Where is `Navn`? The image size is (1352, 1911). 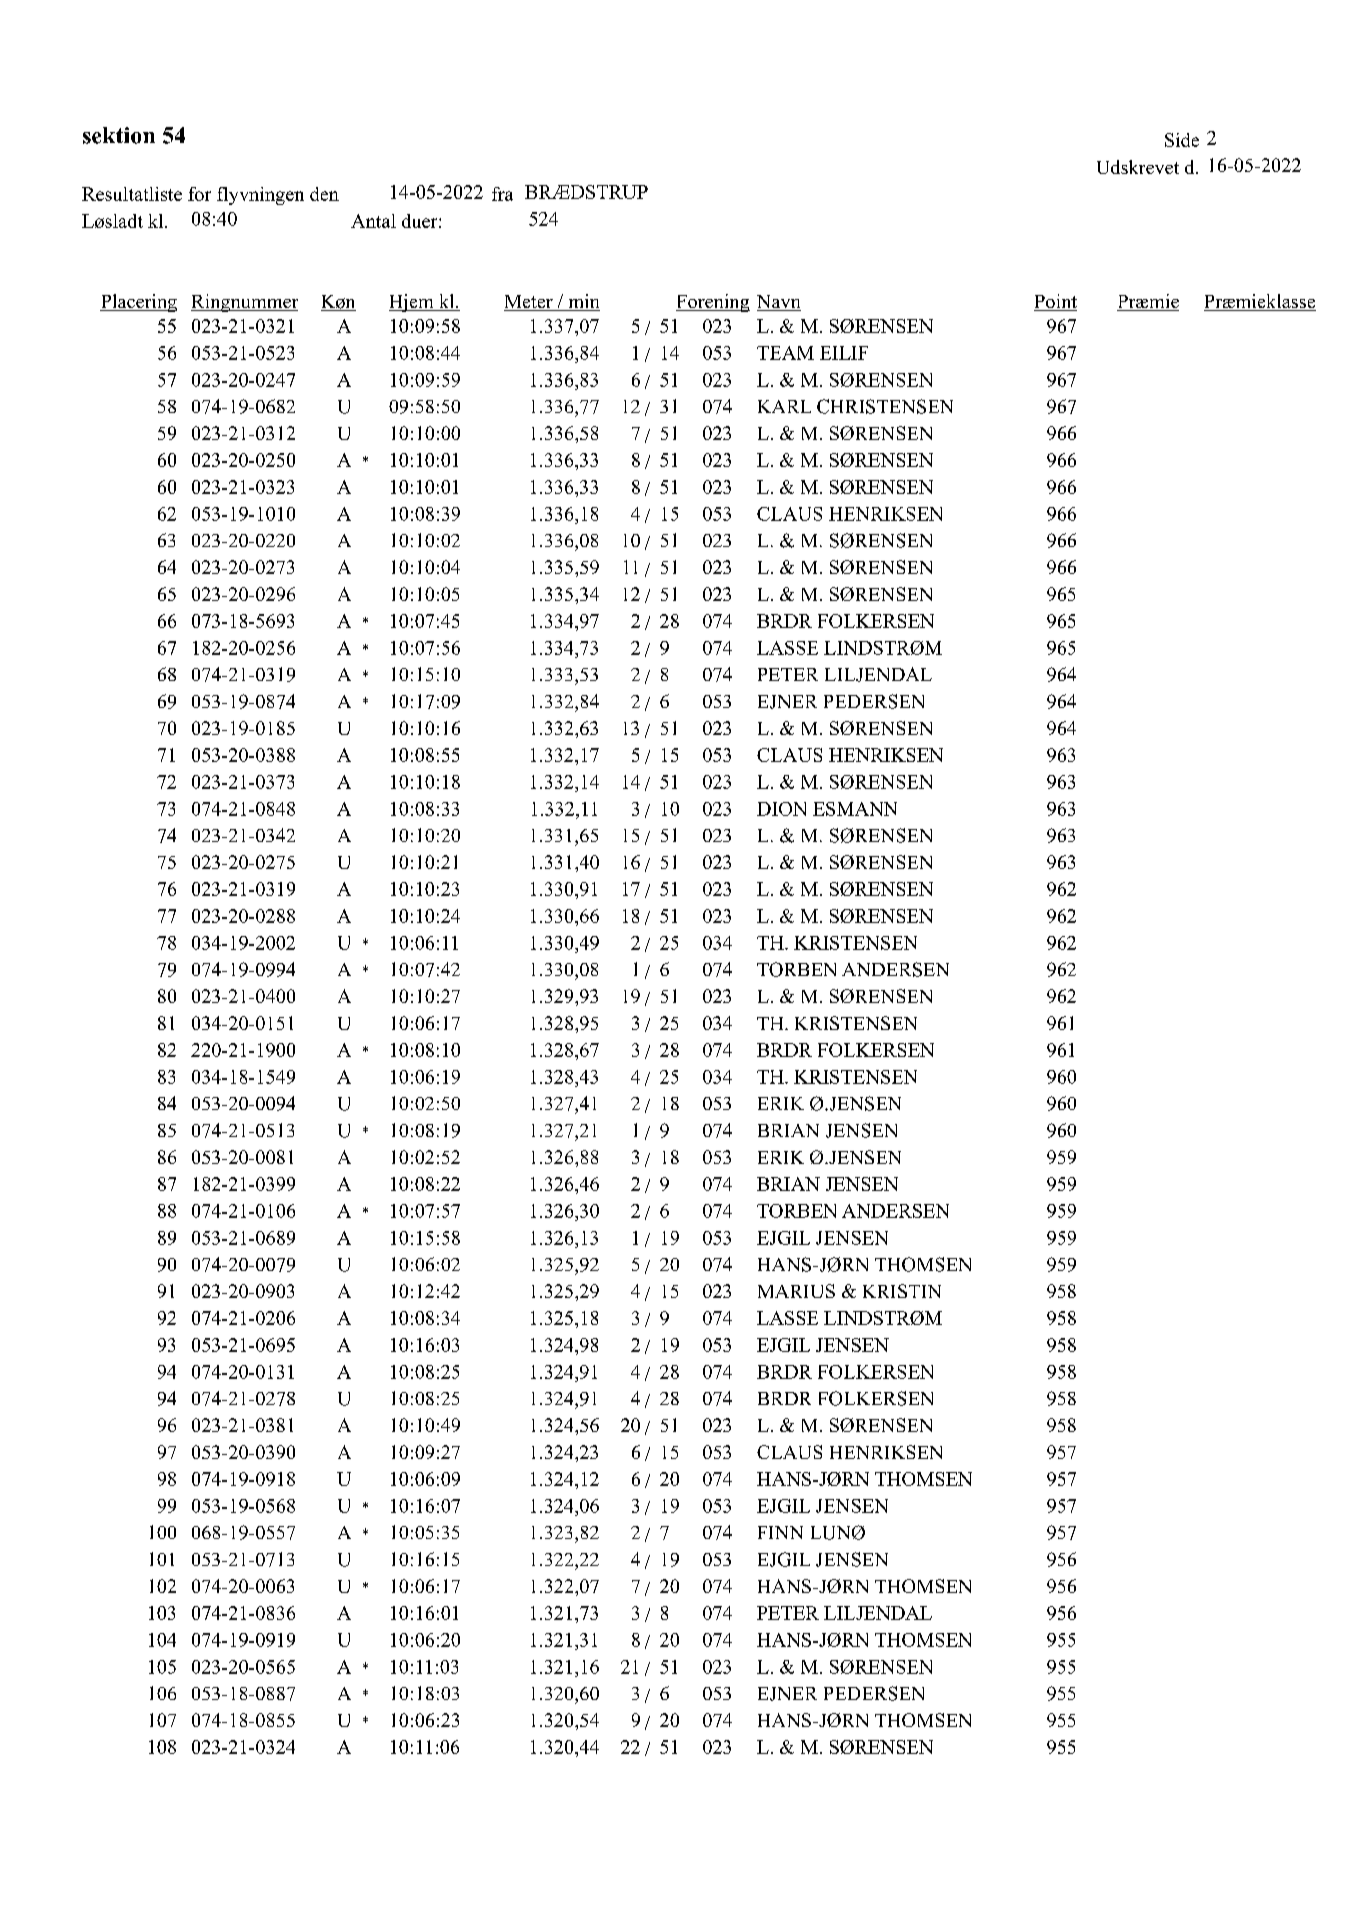 Navn is located at coordinates (779, 303).
